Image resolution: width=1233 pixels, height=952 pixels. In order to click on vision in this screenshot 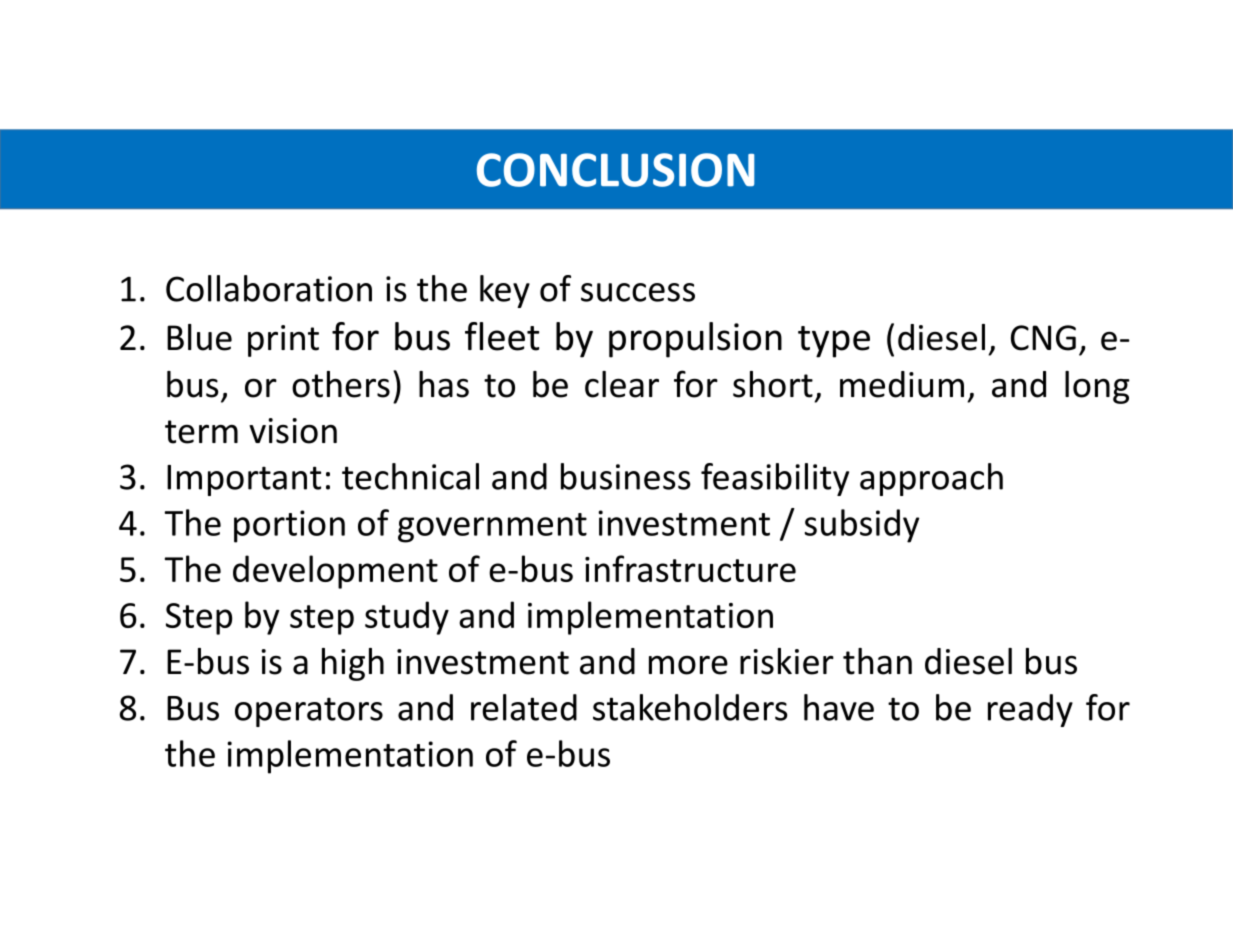, I will do `click(293, 431)`.
